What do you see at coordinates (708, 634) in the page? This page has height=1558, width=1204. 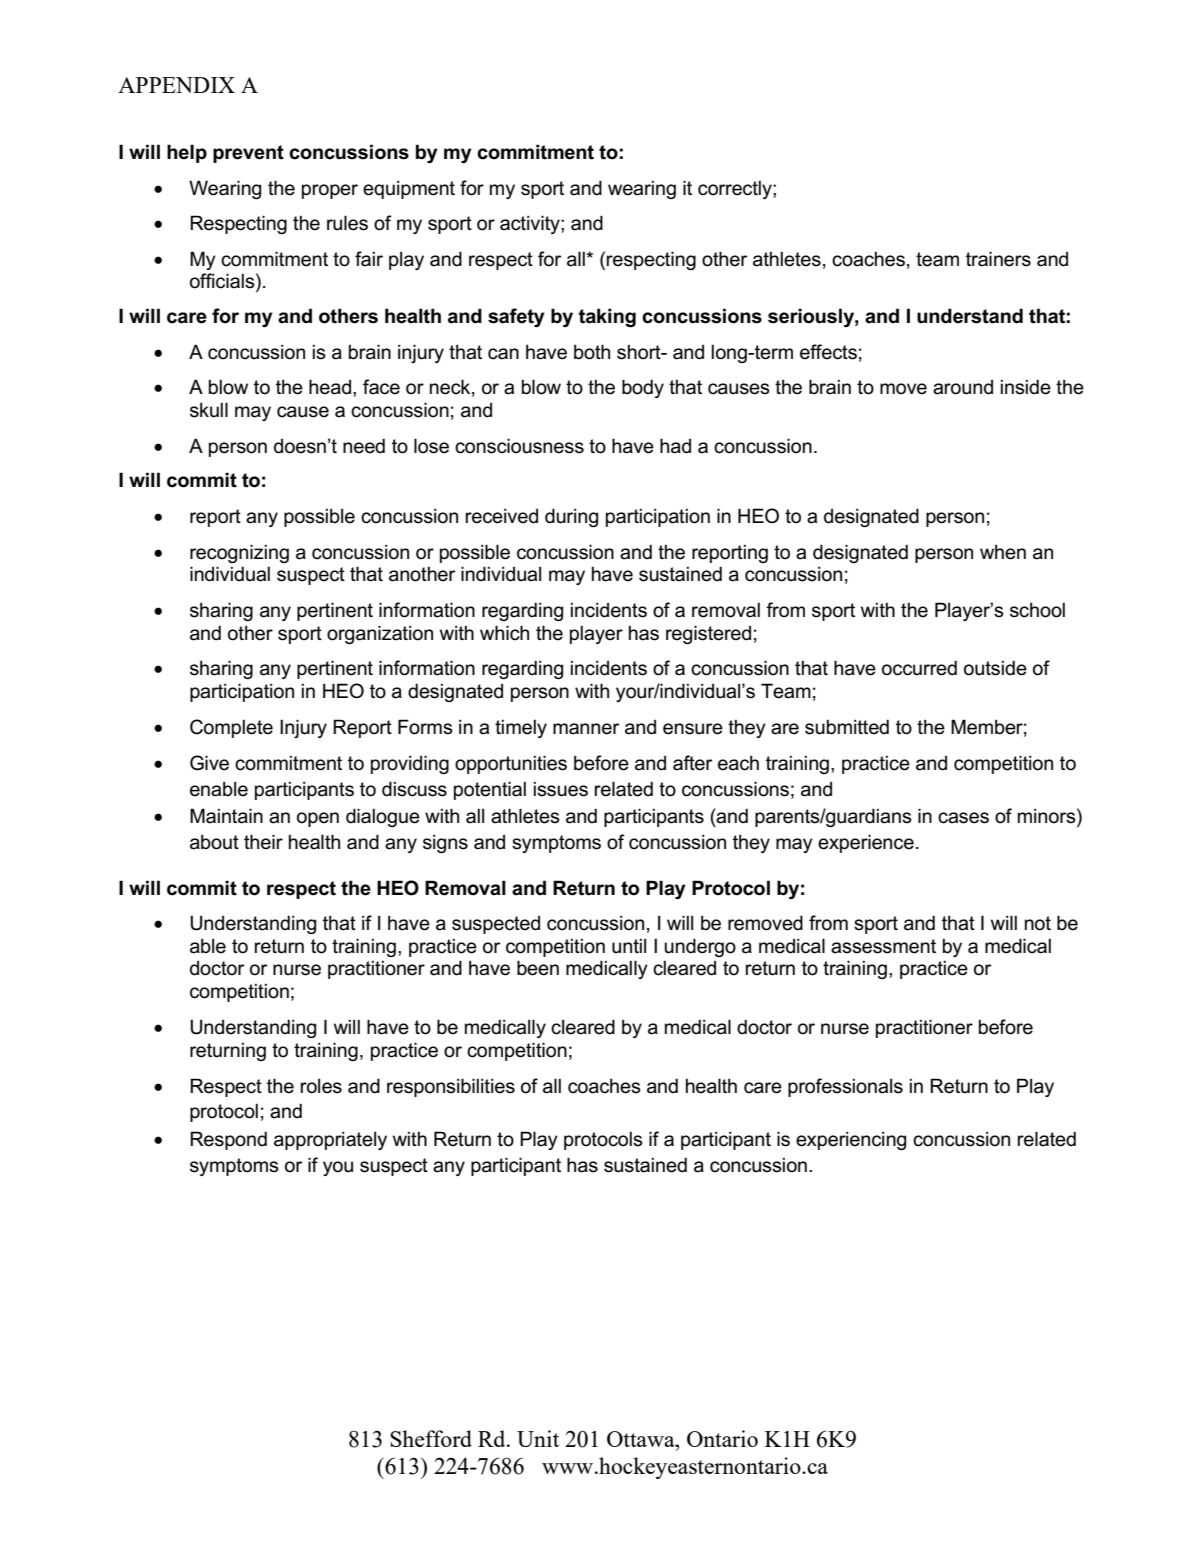 I see `registered` at bounding box center [708, 634].
